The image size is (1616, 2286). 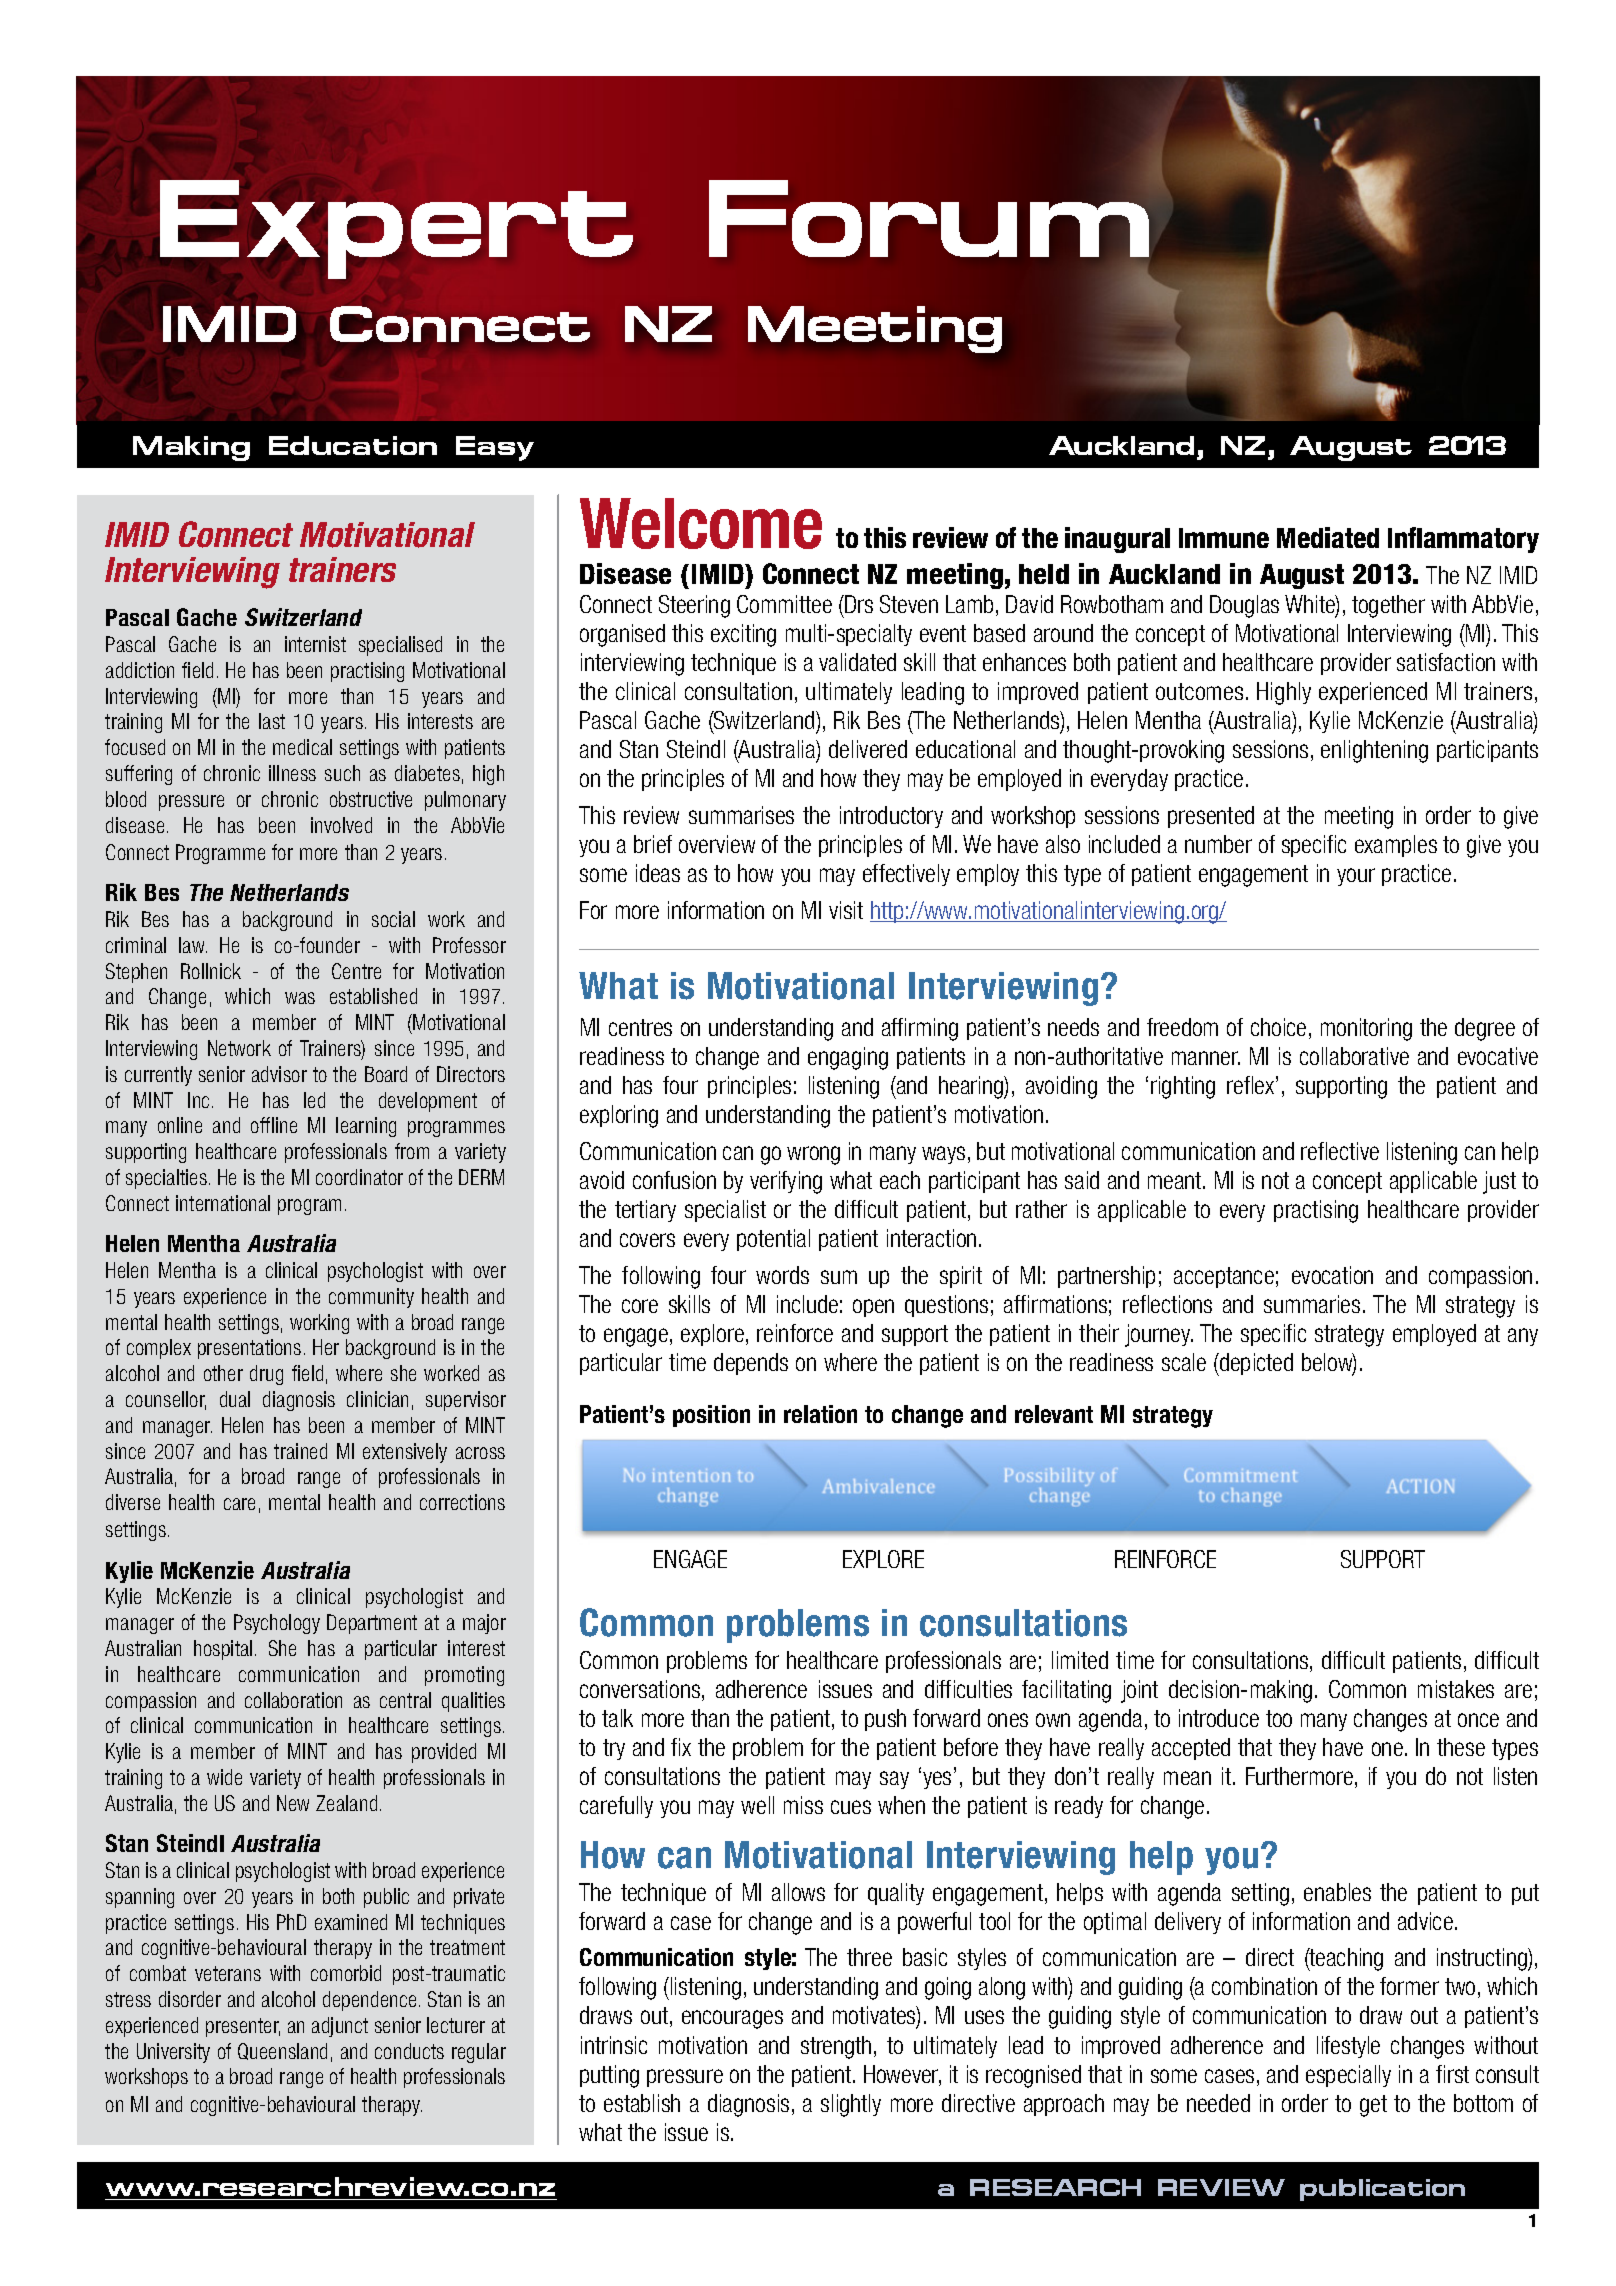 What do you see at coordinates (282, 2051) in the image?
I see `Queensland` at bounding box center [282, 2051].
